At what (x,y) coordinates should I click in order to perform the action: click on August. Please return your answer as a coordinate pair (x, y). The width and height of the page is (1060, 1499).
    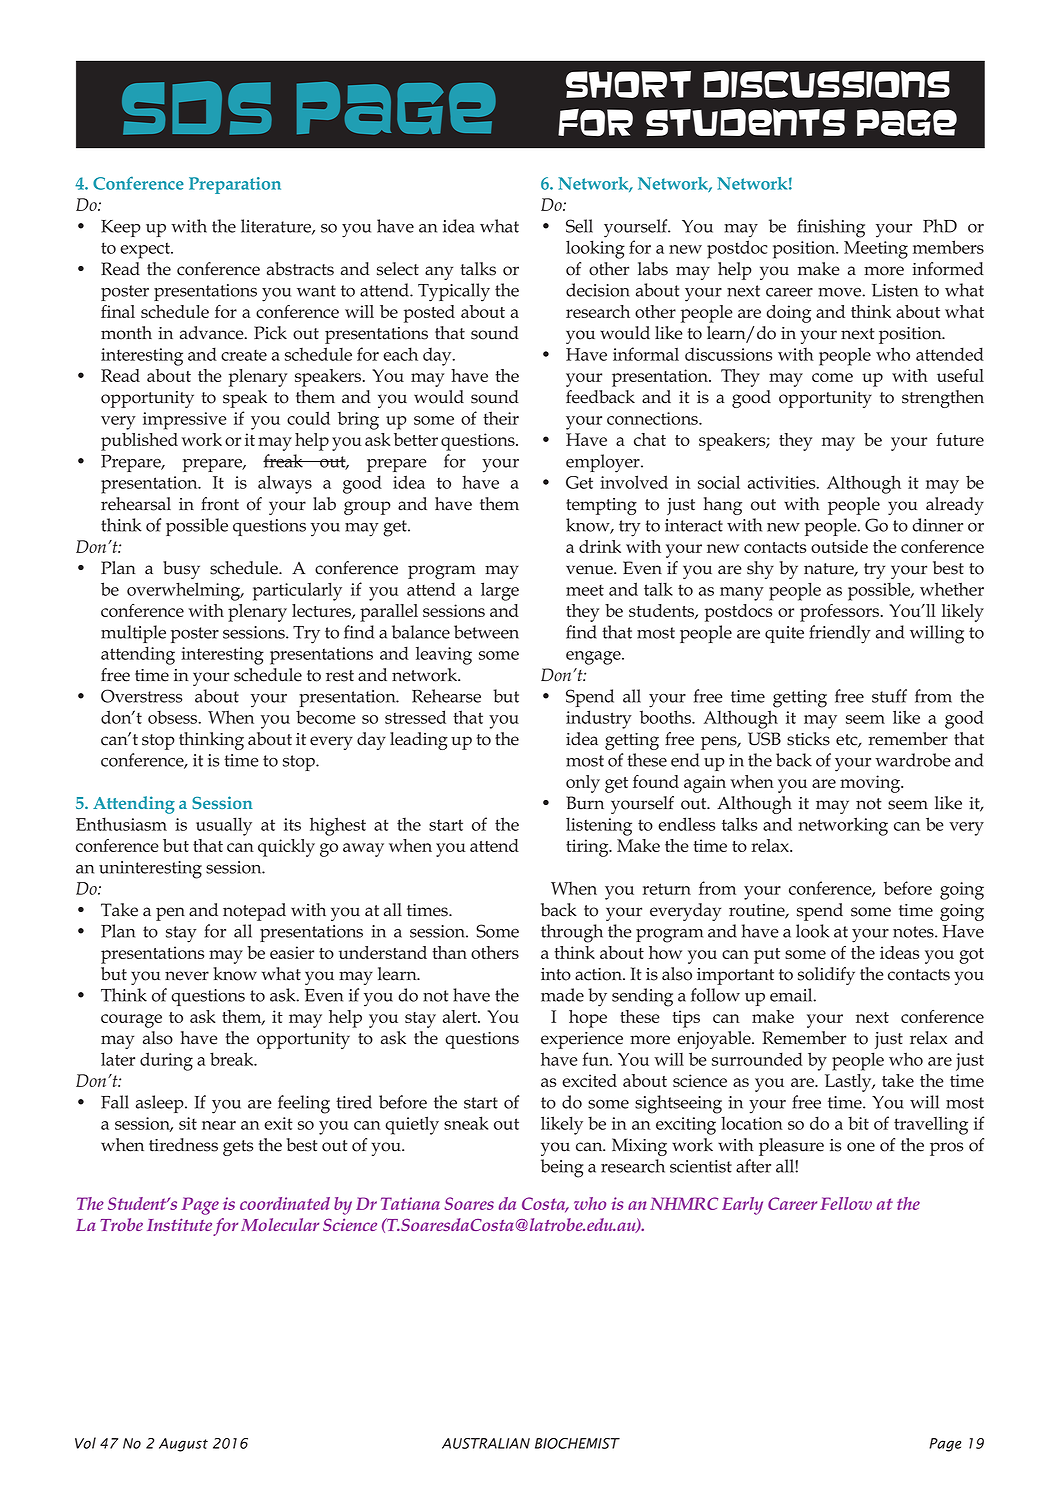
    Looking at the image, I should click on (183, 1445).
